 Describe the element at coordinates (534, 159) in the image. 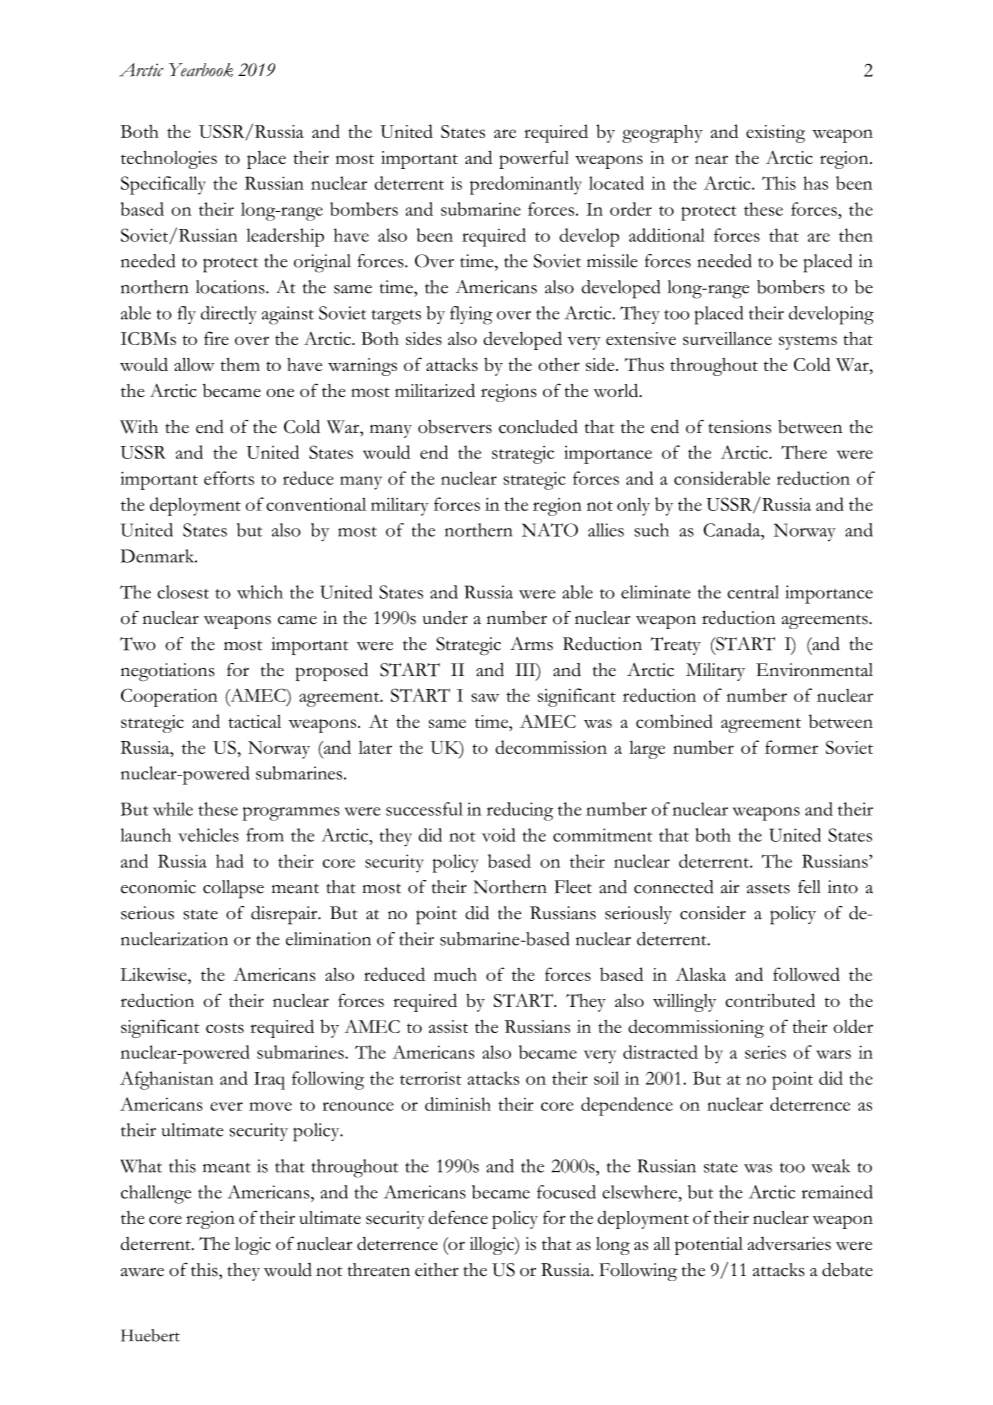

I see `powerful` at that location.
